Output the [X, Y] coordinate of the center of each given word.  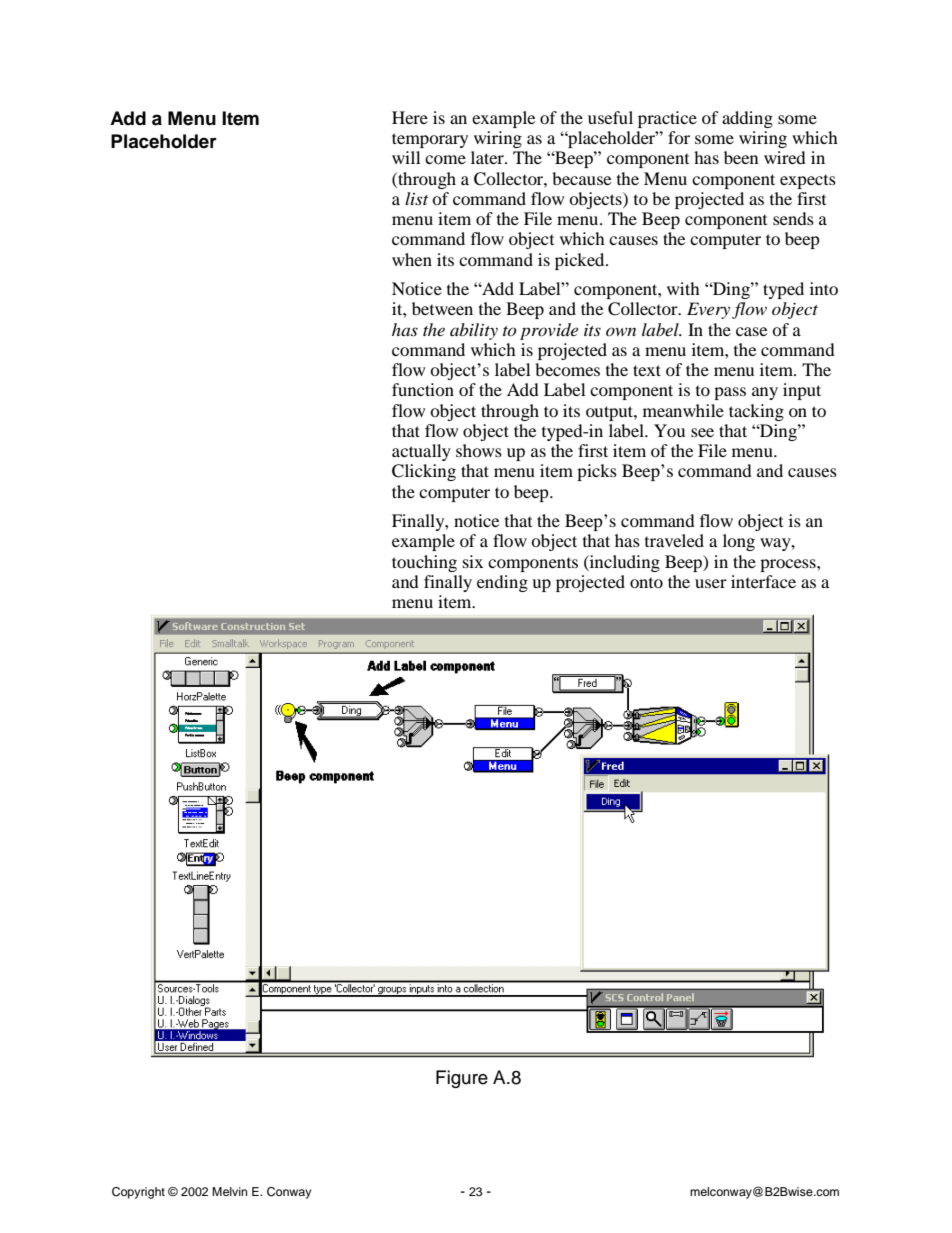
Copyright [138, 1193]
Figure [462, 1079]
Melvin [229, 1191]
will [406, 157]
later [488, 157]
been [741, 157]
